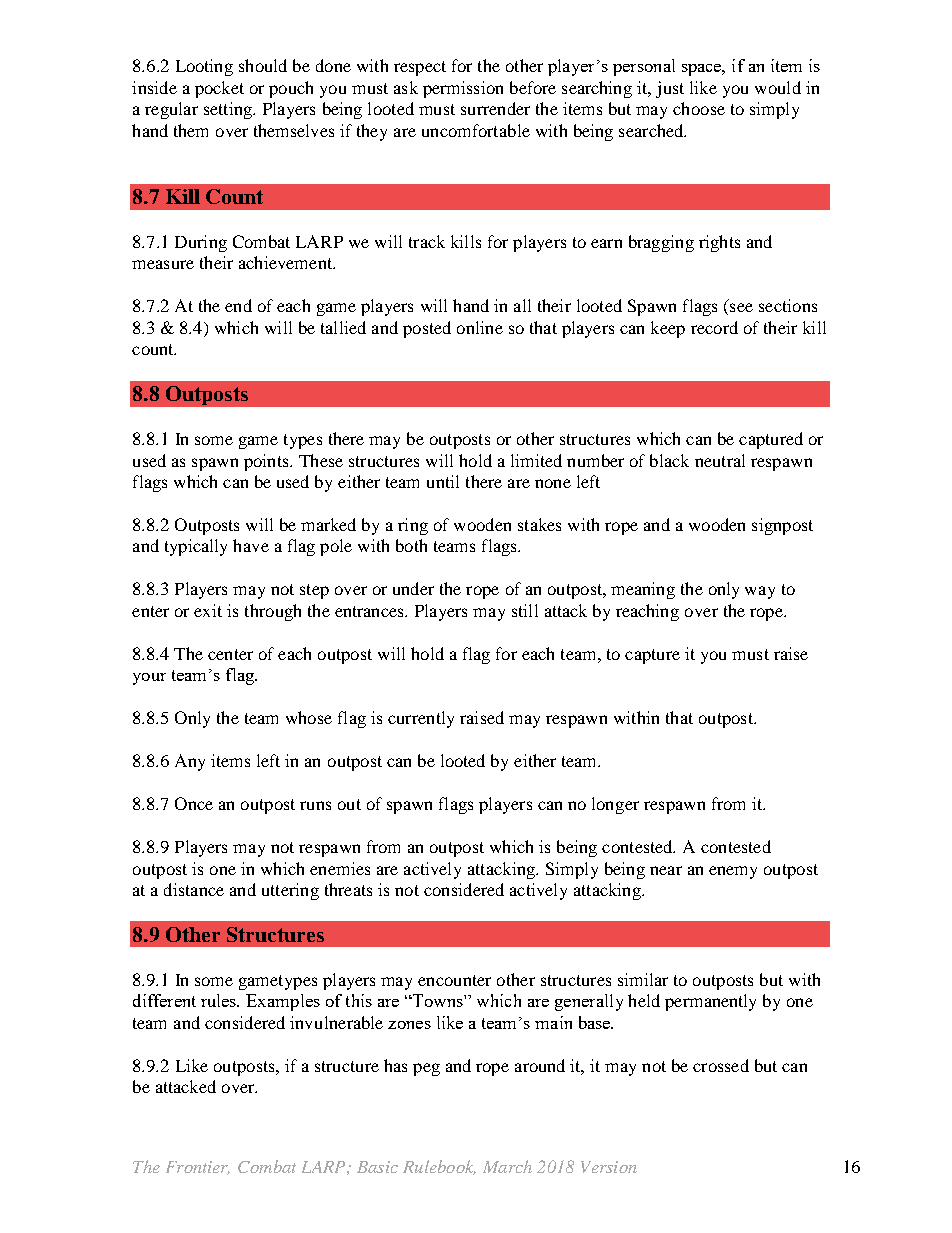 This document has width=952, height=1233. I want to click on Frontier, so click(198, 1168).
